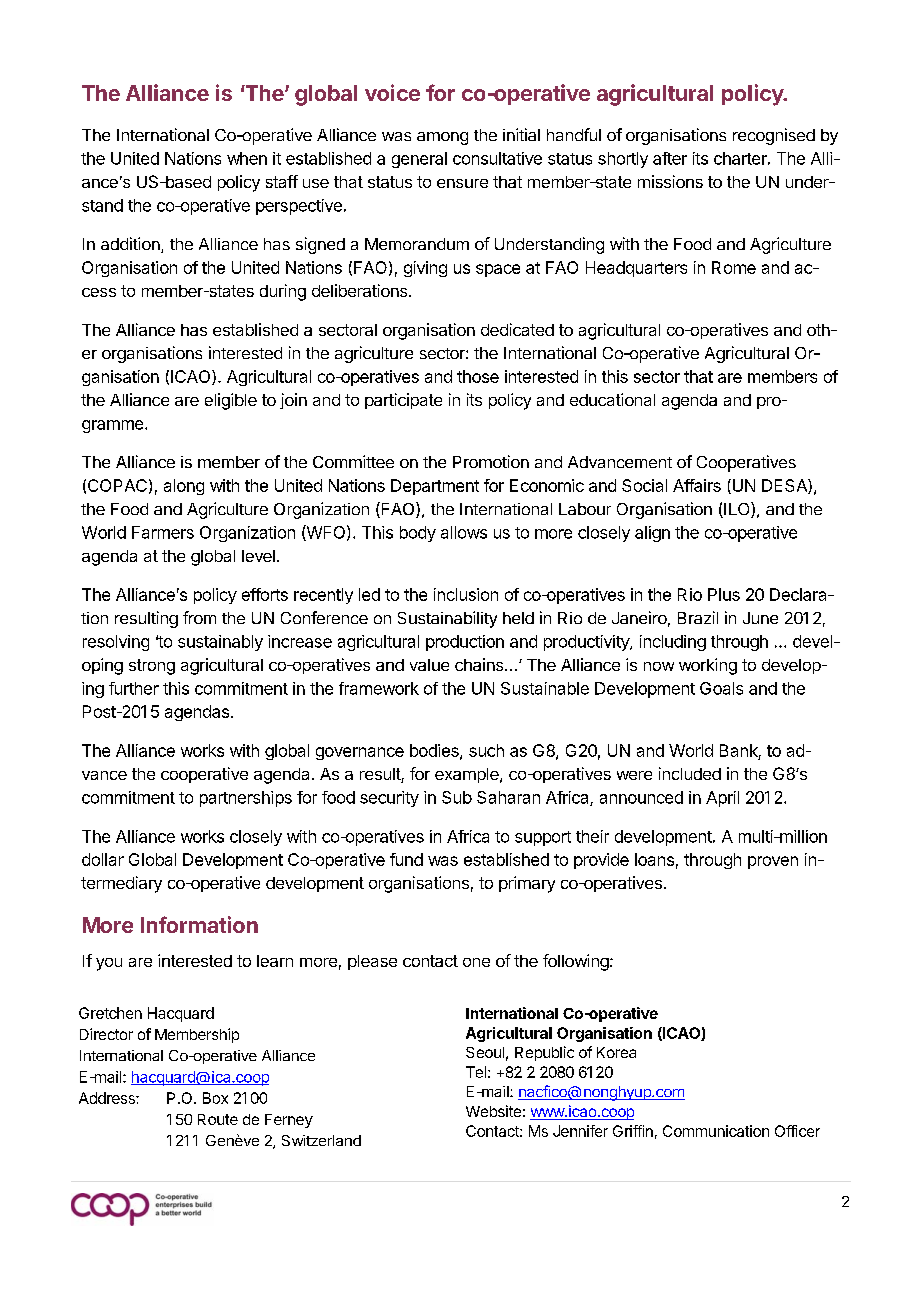 This screenshot has height=1308, width=924. I want to click on allows, so click(464, 532).
